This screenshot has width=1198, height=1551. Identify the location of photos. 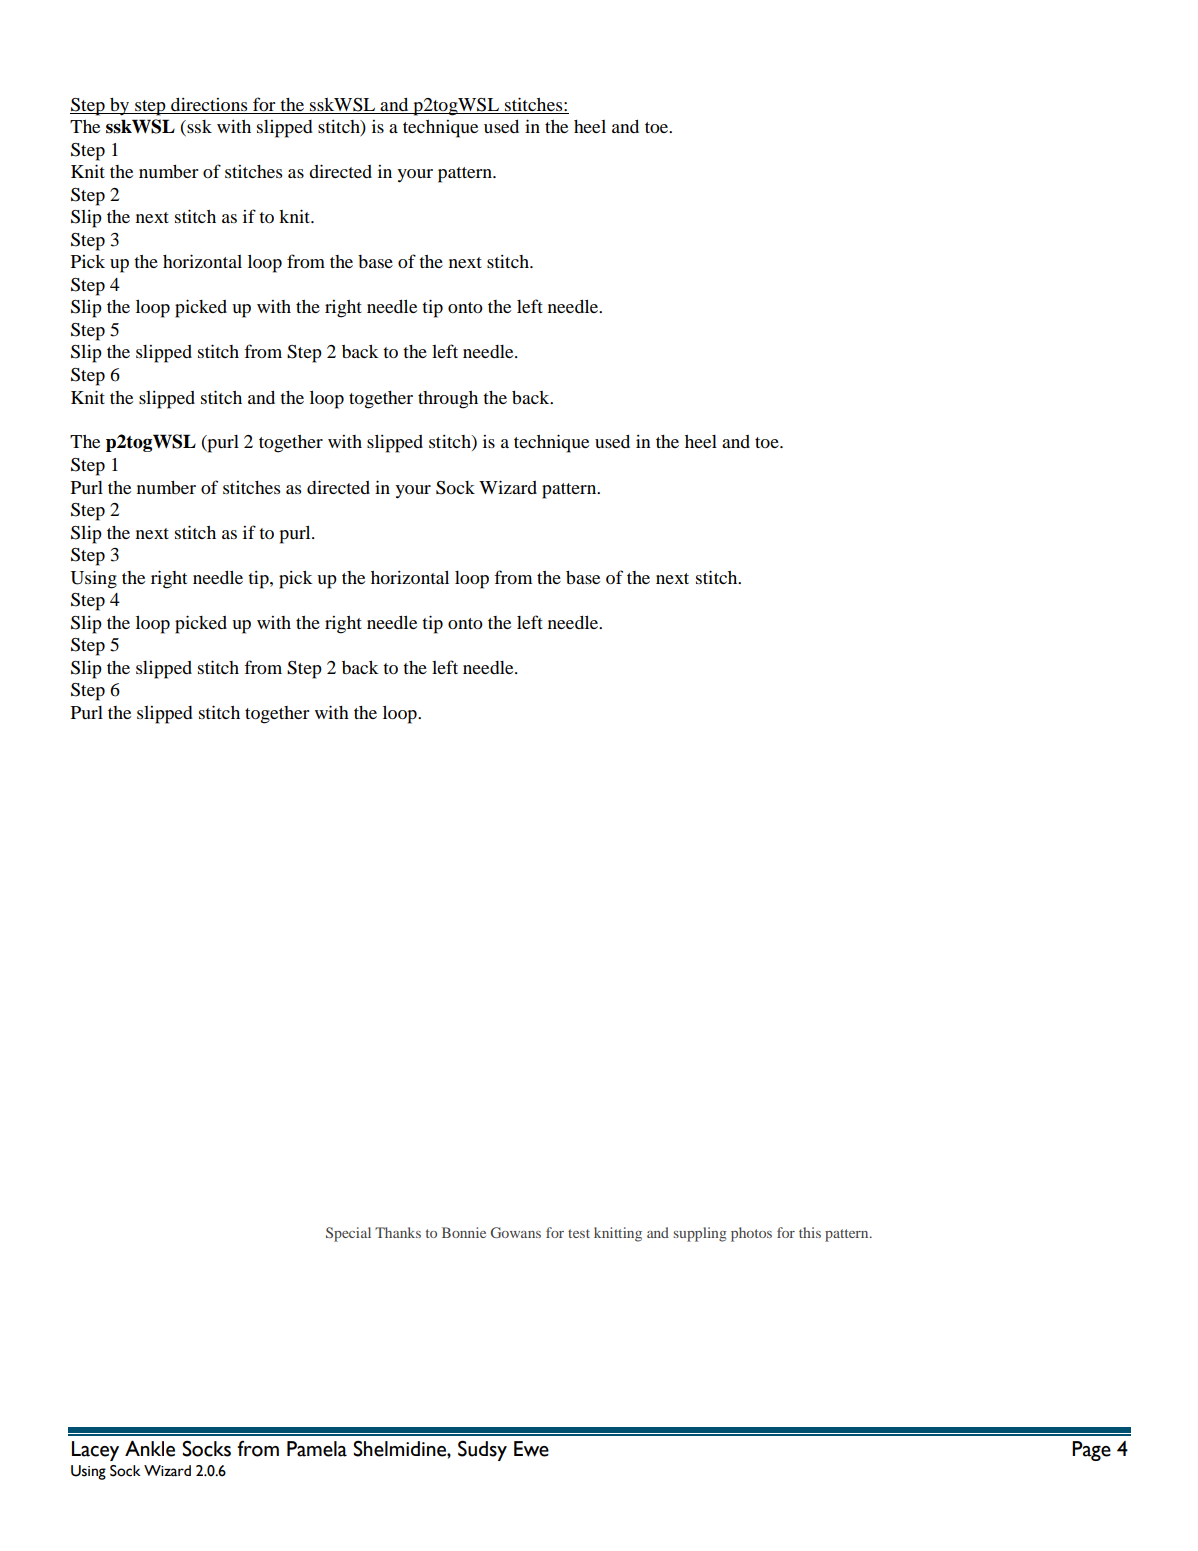
(751, 1234).
